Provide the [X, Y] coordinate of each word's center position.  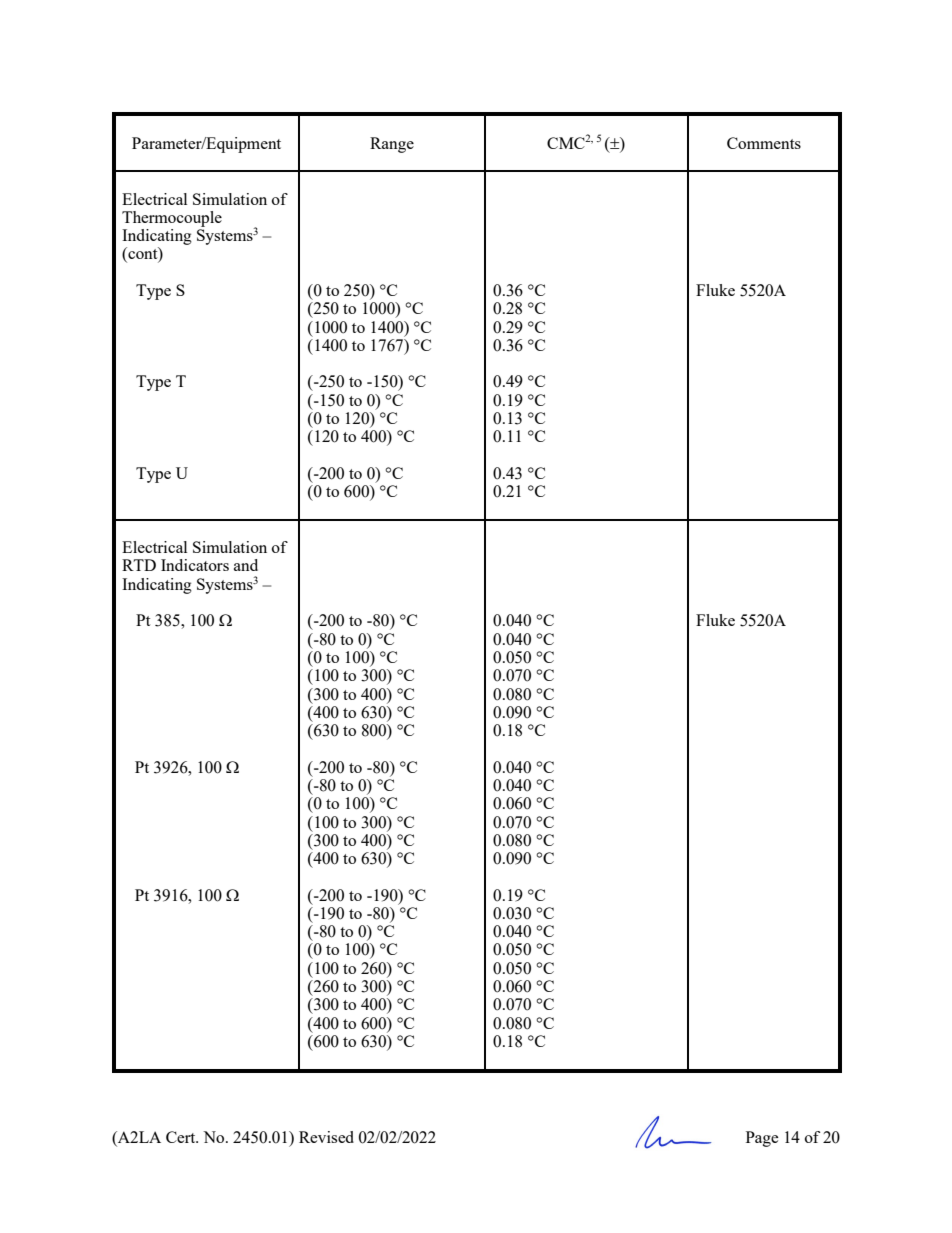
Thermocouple [172, 219]
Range [392, 145]
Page [762, 1139]
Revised [326, 1137]
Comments [764, 143]
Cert [182, 1137]
